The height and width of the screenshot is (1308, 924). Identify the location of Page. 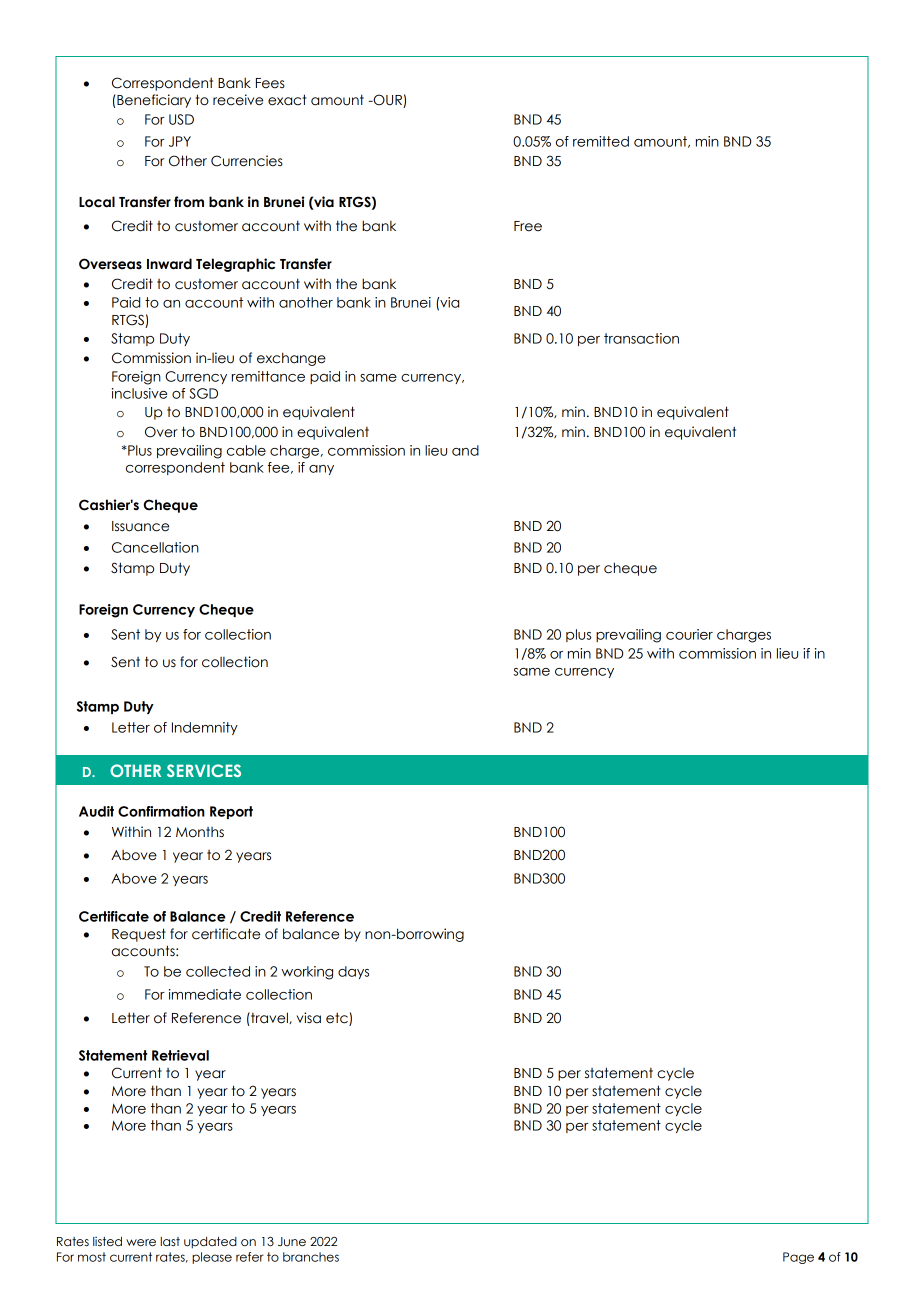
(798, 1258).
